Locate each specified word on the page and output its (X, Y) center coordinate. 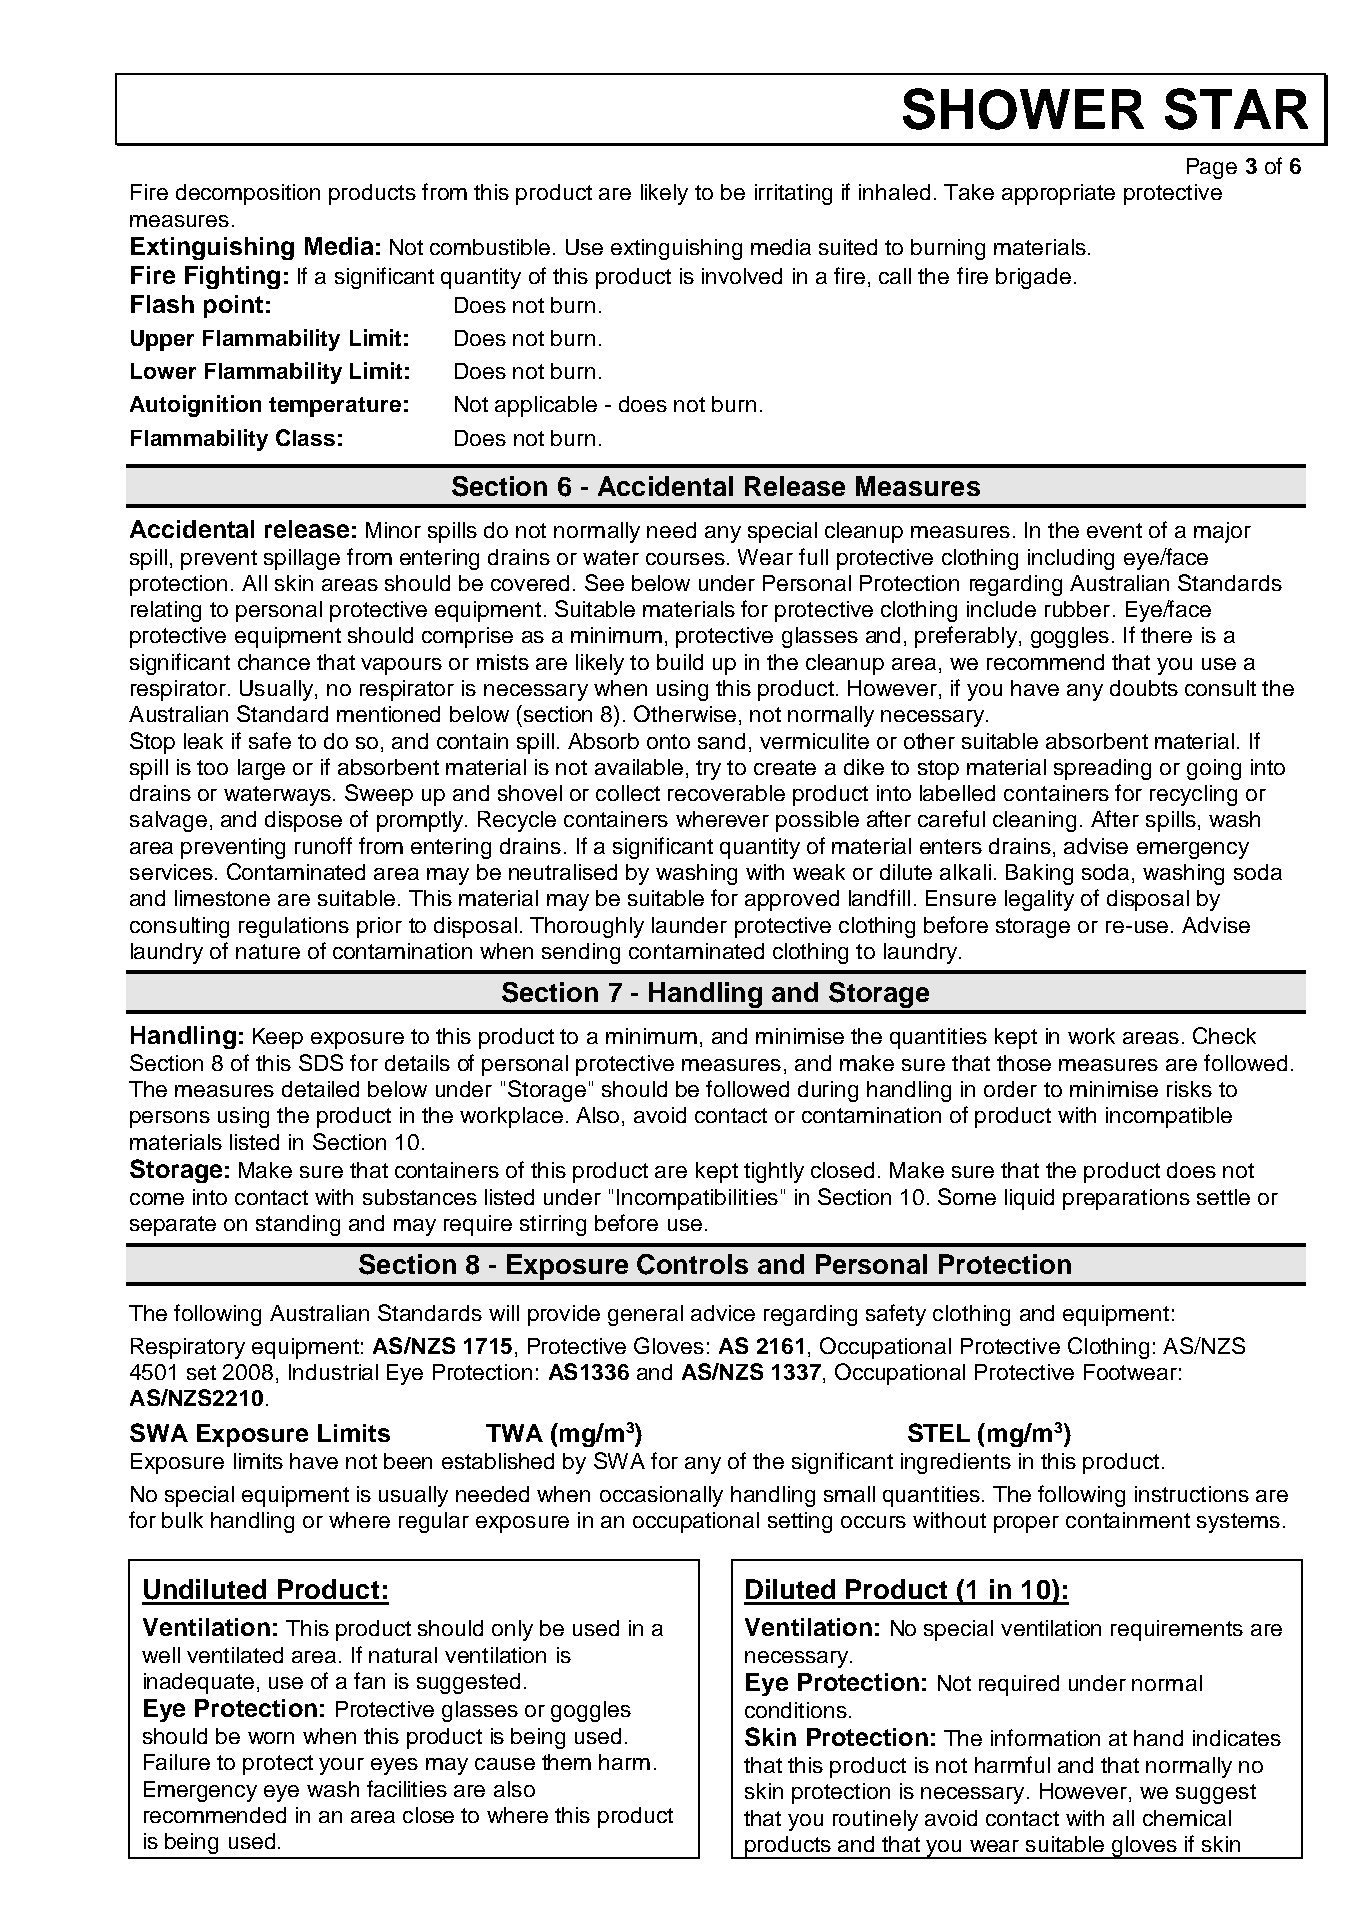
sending (581, 953)
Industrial (333, 1372)
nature (268, 951)
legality (1039, 900)
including (1071, 559)
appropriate (1058, 194)
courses (685, 559)
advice (723, 1313)
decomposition (248, 194)
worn (271, 1738)
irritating (793, 194)
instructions (1192, 1494)
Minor (393, 530)
